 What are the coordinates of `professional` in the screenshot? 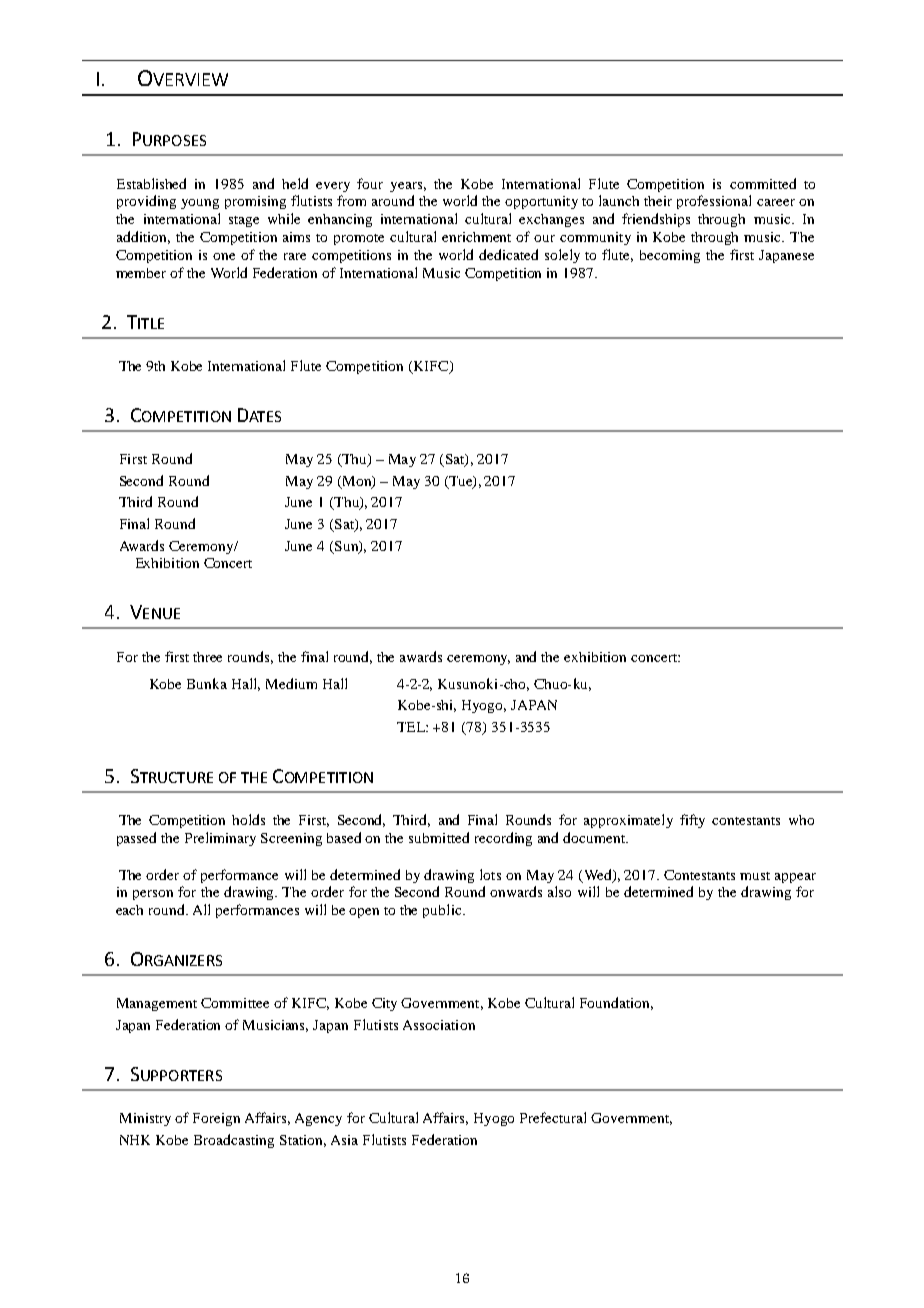 It's located at (714, 202).
